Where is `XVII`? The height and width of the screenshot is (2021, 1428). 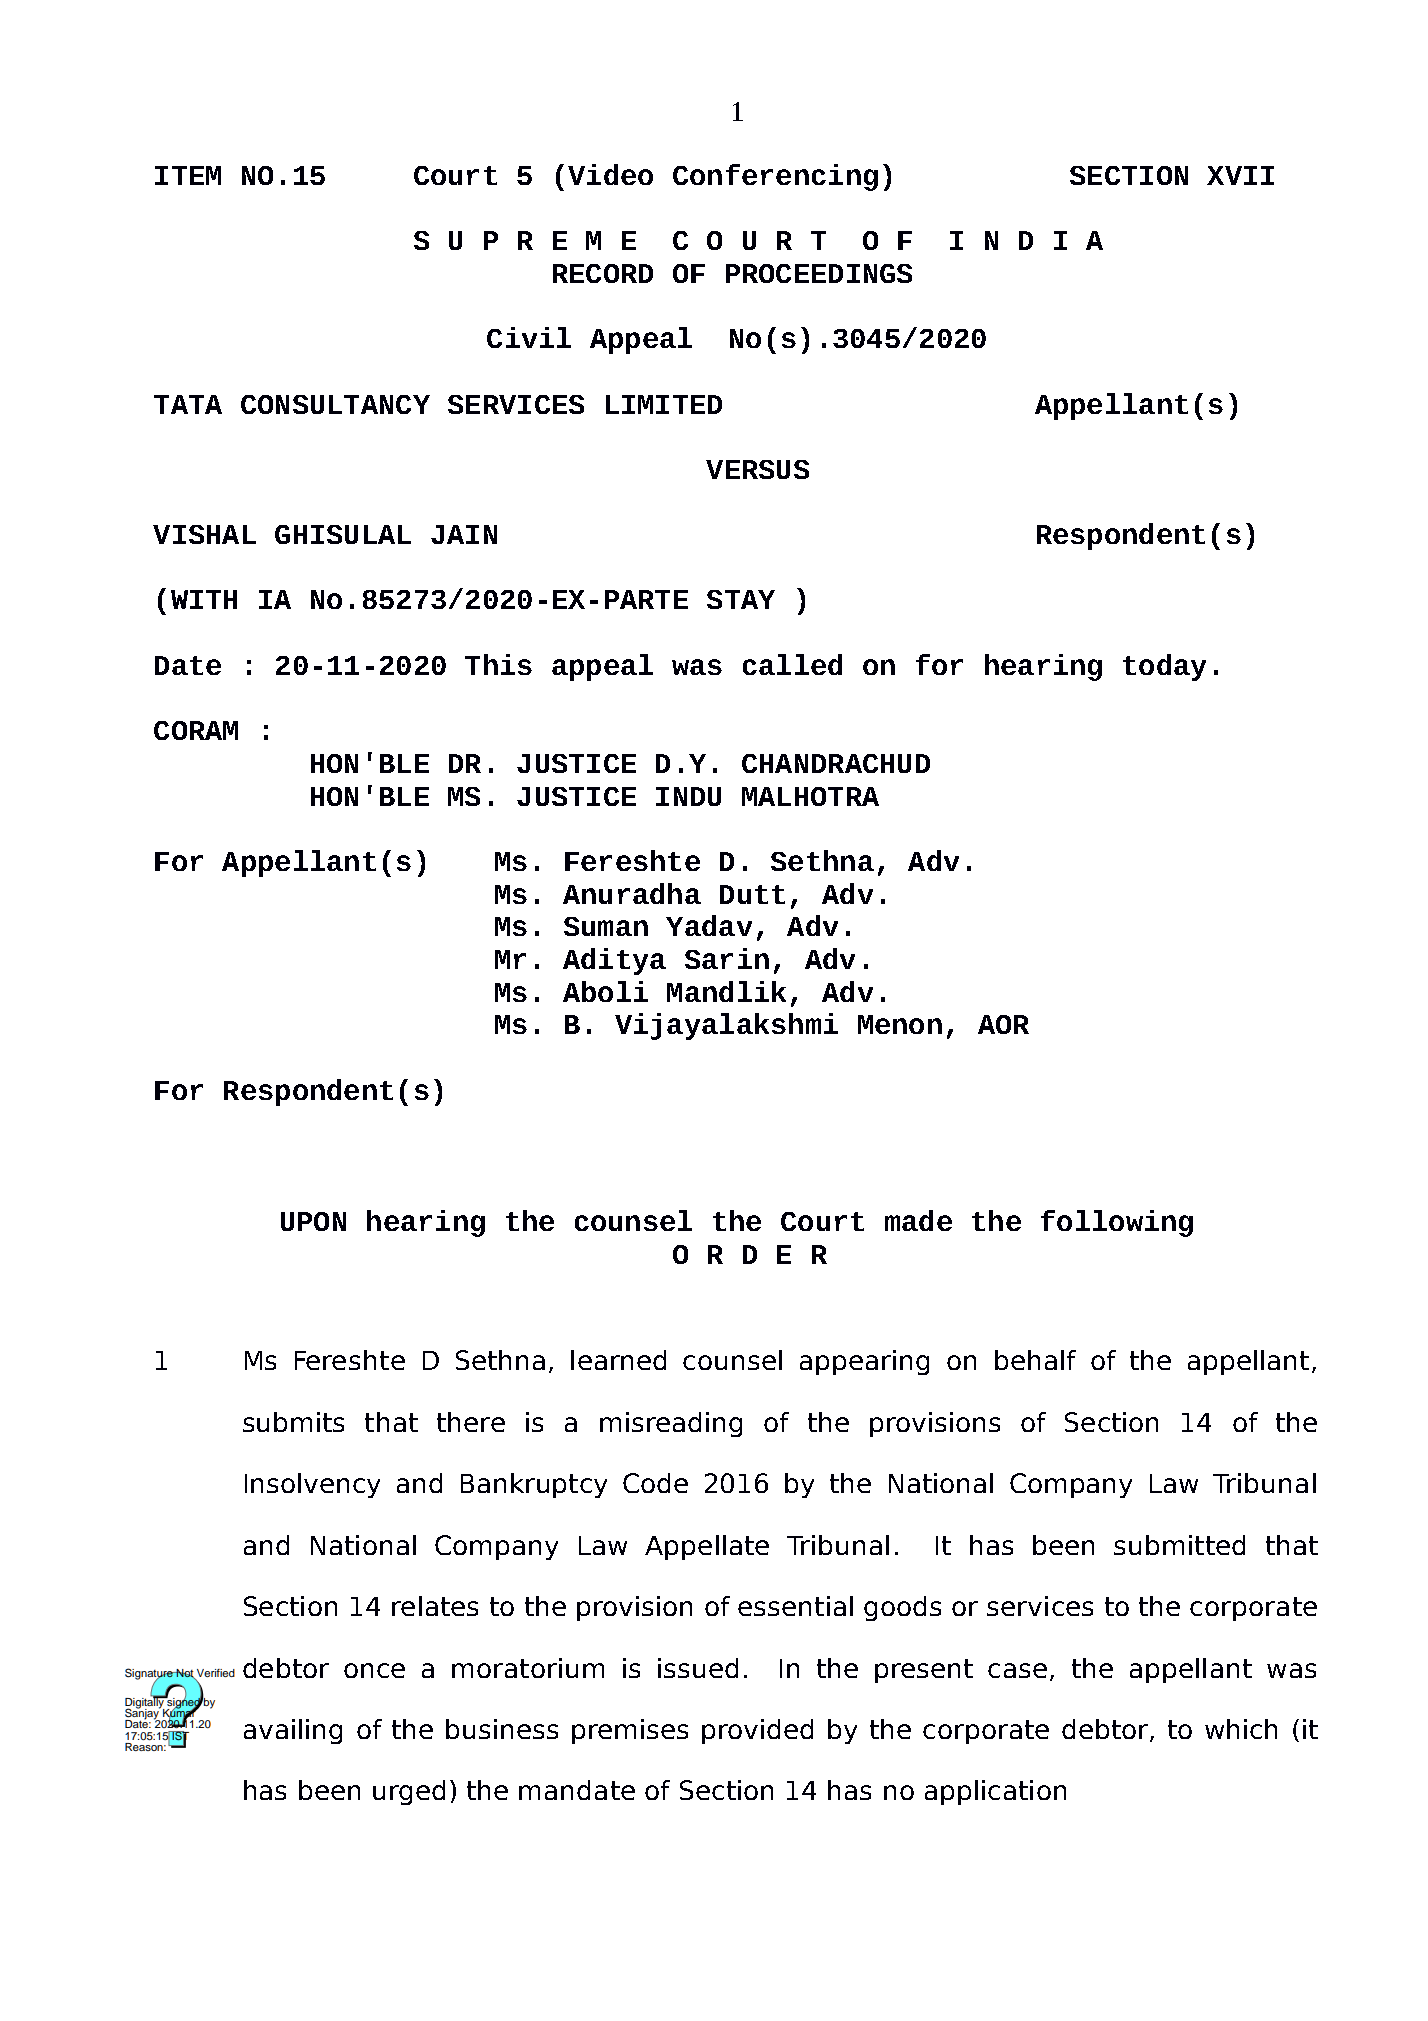
XVII is located at coordinates (1240, 175).
